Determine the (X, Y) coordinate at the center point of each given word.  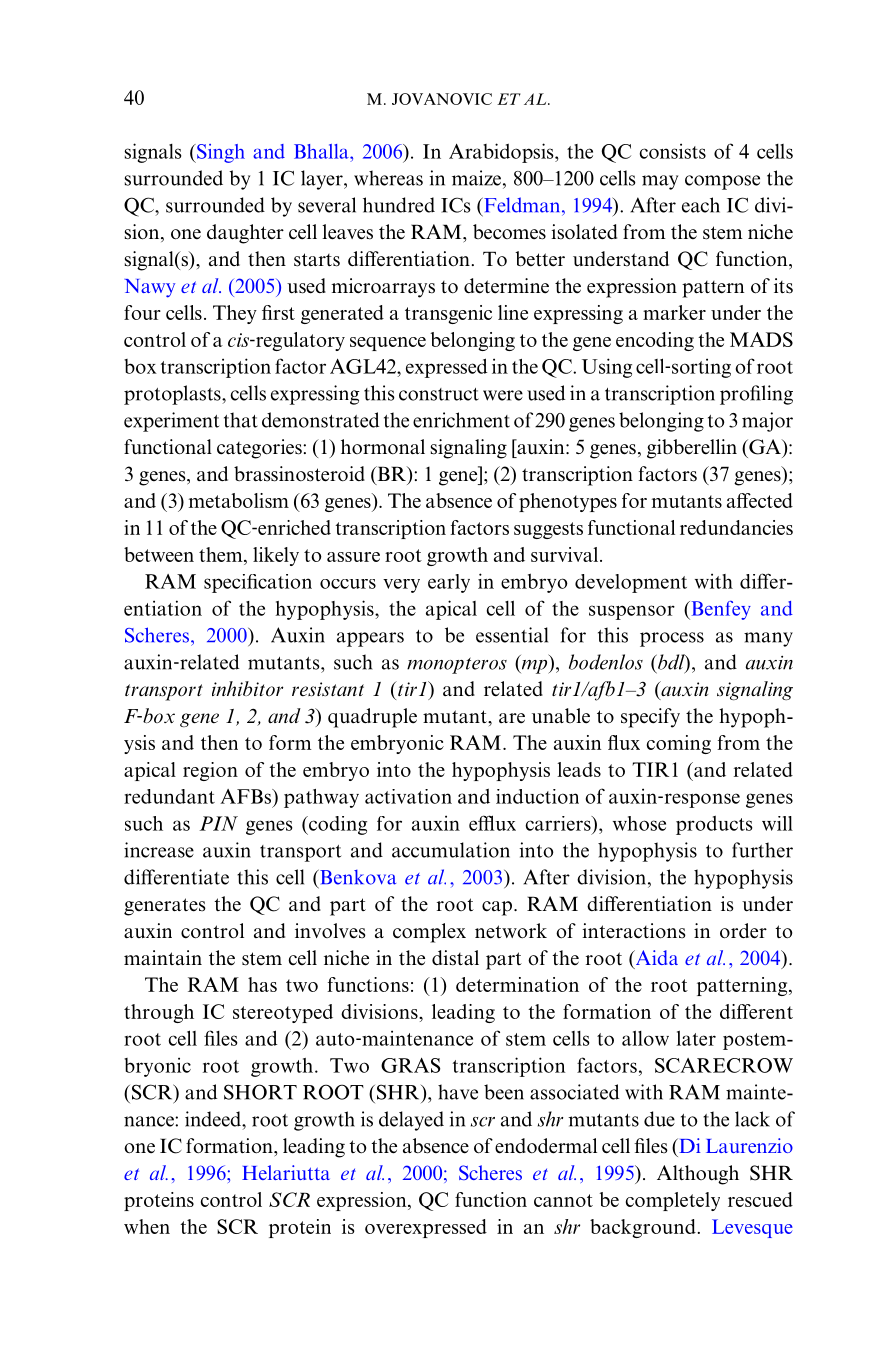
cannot (563, 1200)
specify (650, 718)
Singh (220, 153)
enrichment (461, 420)
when (147, 1226)
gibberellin (692, 449)
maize (478, 178)
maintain (163, 957)
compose (722, 182)
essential (512, 635)
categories (260, 449)
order (743, 931)
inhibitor (247, 688)
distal (455, 958)
